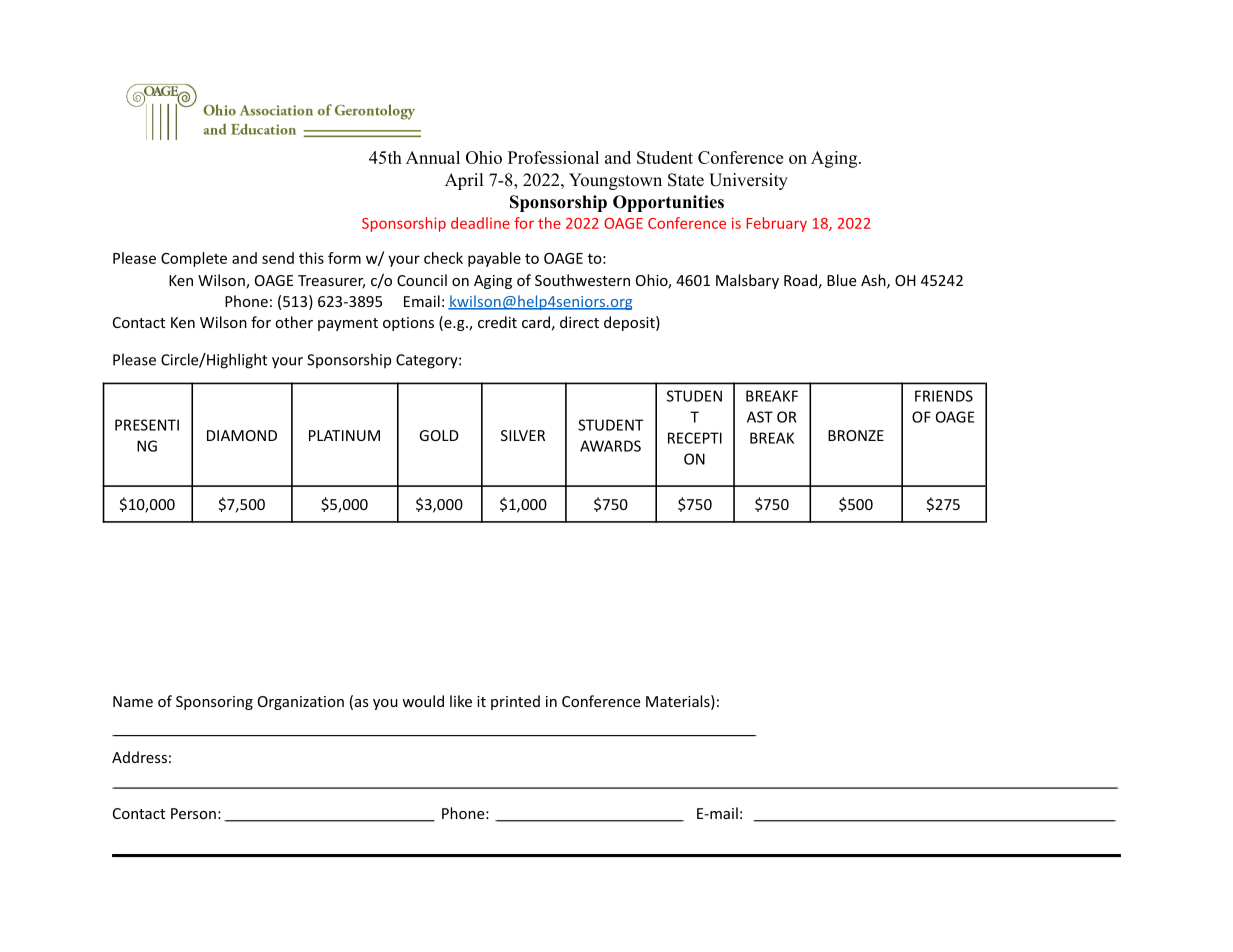 The width and height of the screenshot is (1233, 952). What do you see at coordinates (553, 157) in the screenshot?
I see `Professional` at bounding box center [553, 157].
